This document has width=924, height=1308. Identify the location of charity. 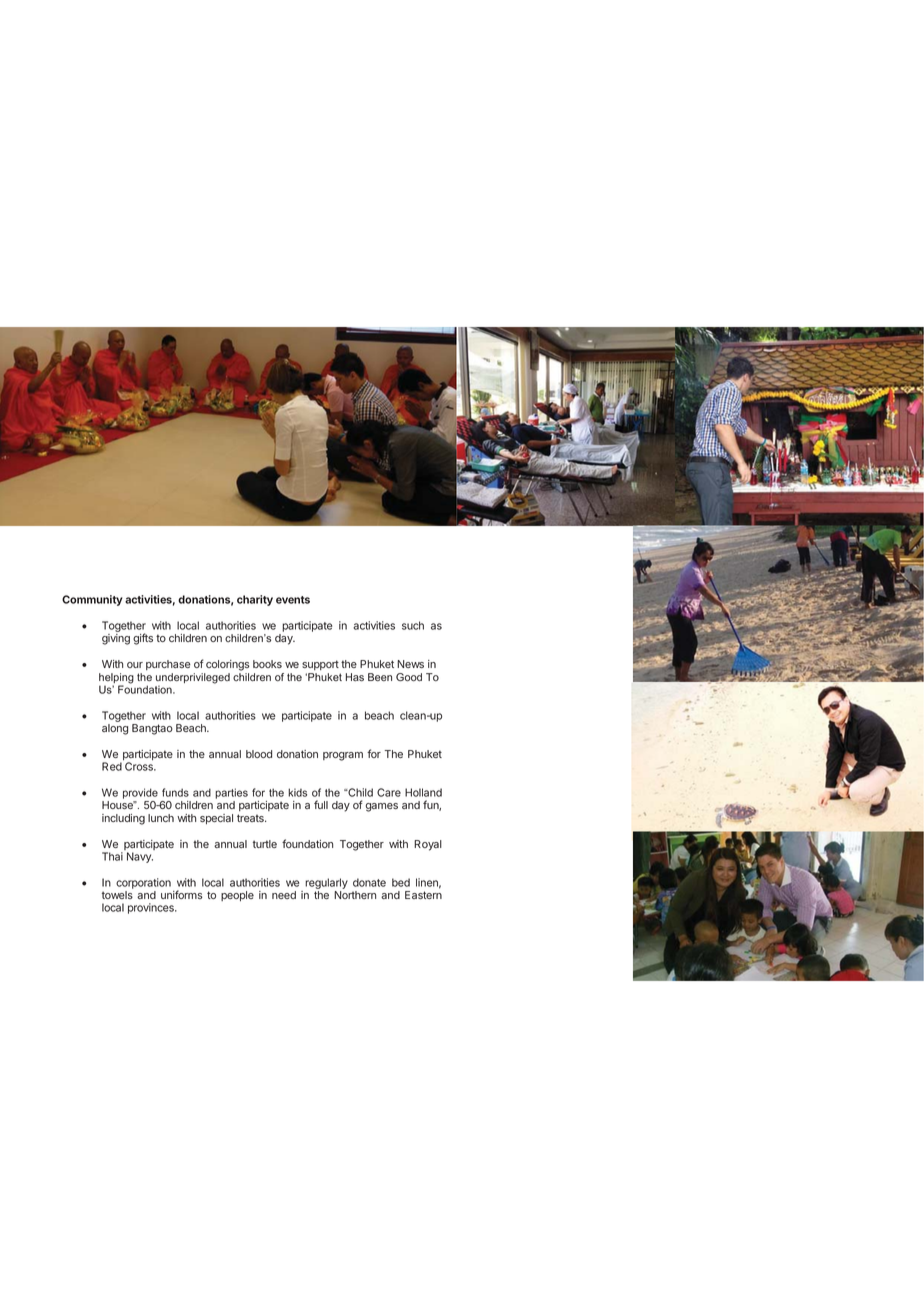
(255, 600).
